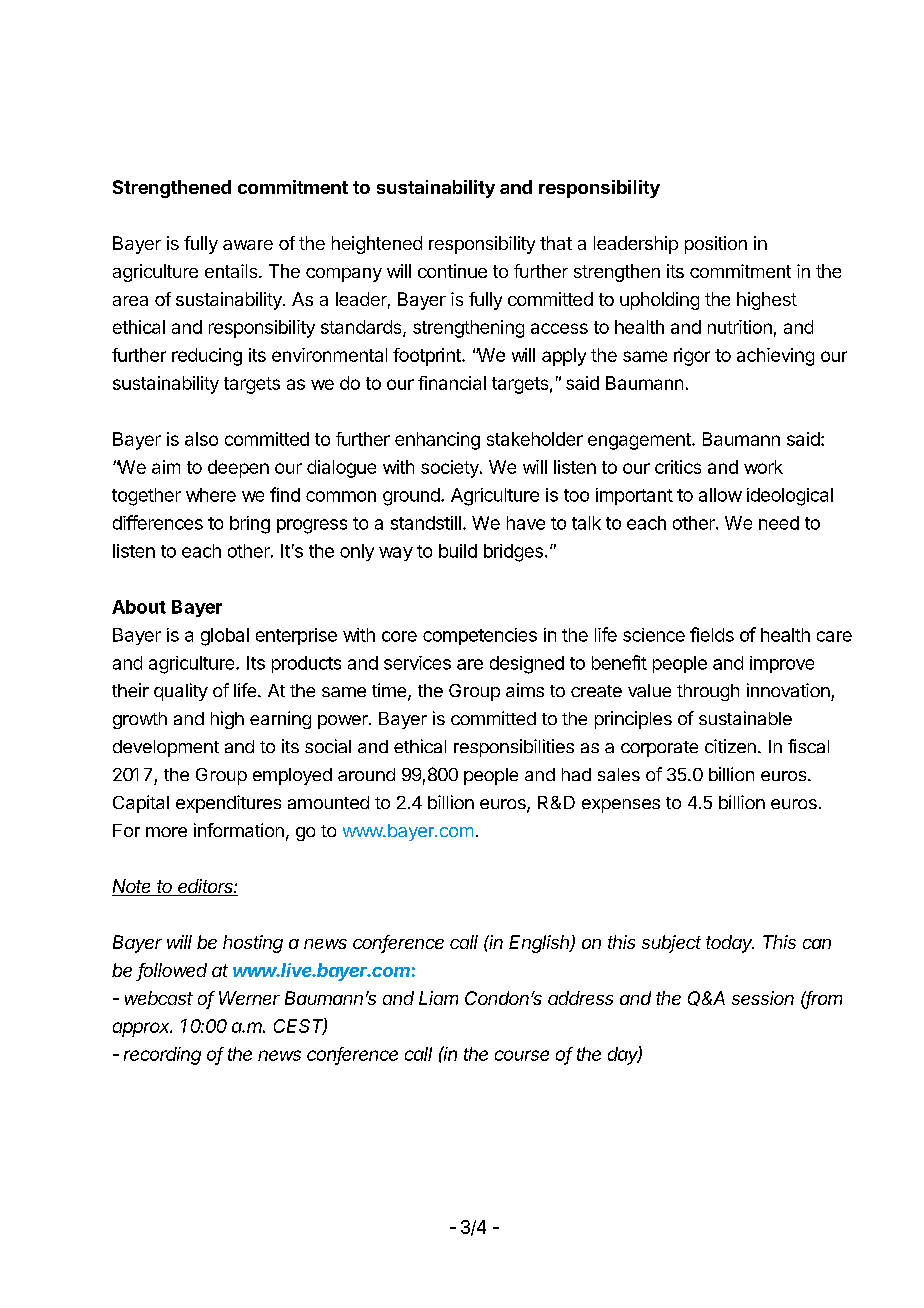 Image resolution: width=924 pixels, height=1308 pixels. I want to click on competencies, so click(480, 636).
